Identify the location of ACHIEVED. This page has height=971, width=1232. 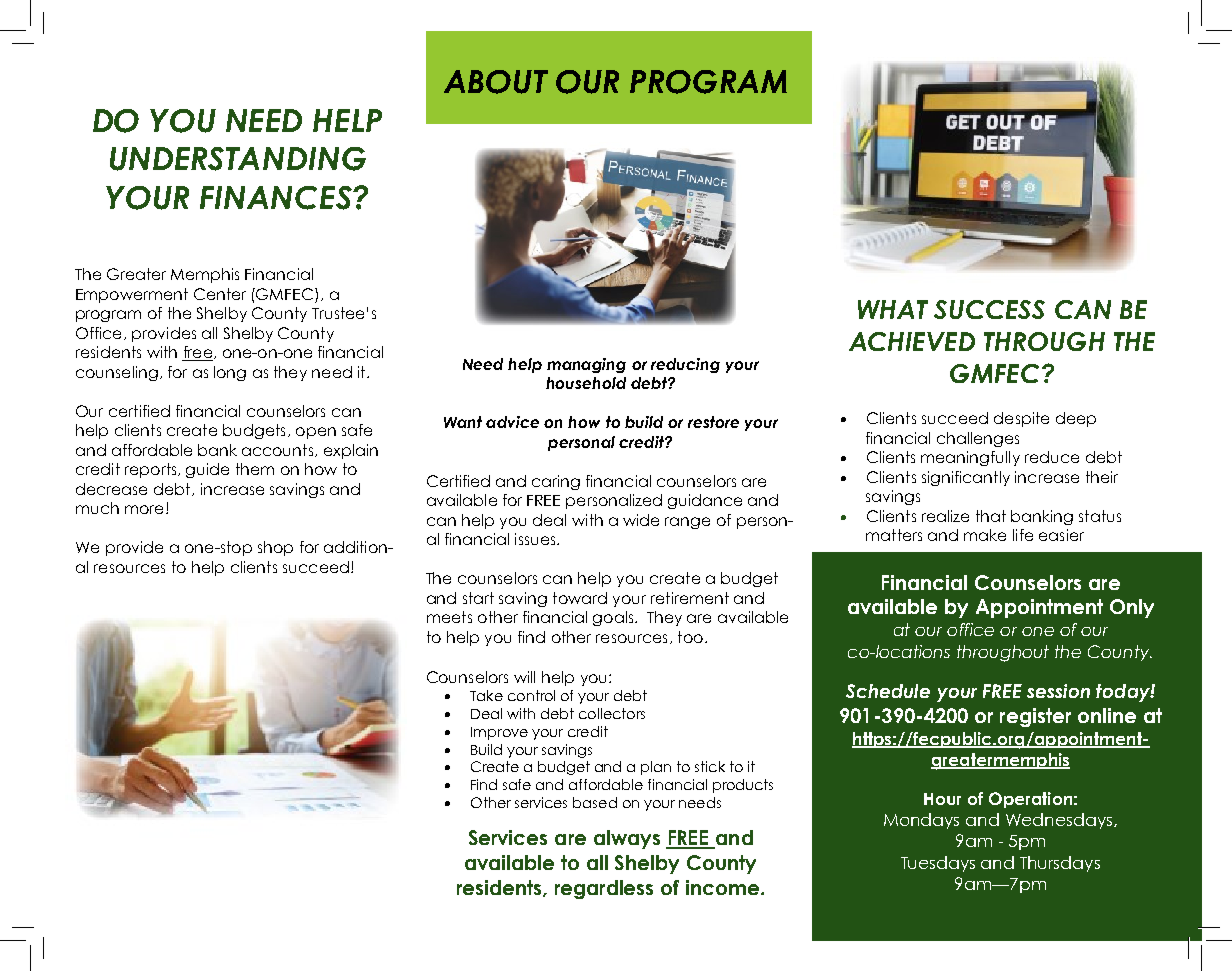
(912, 341).
